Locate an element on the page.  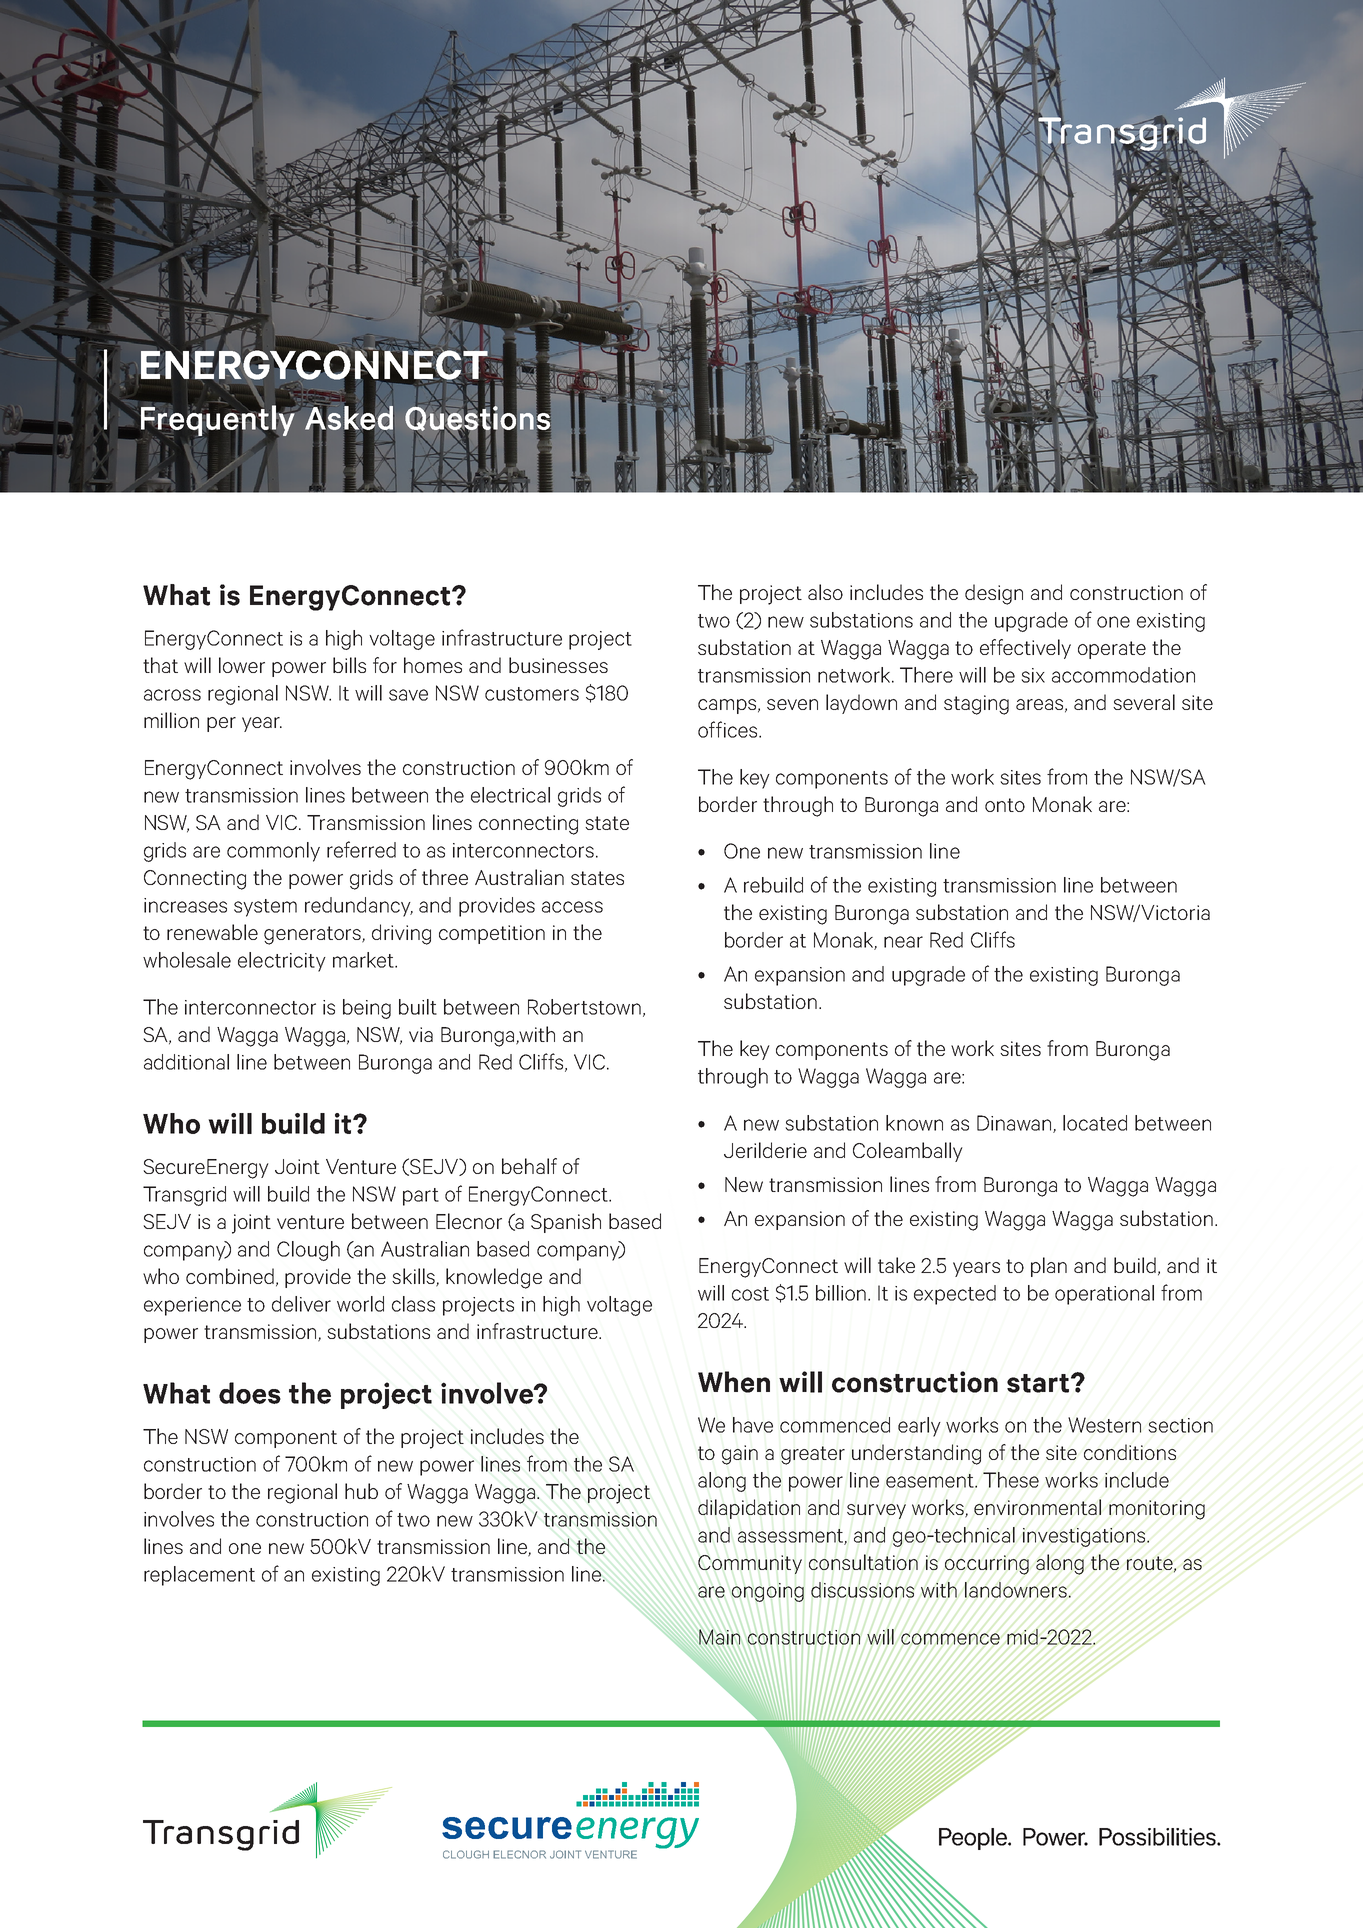
access is located at coordinates (572, 907).
